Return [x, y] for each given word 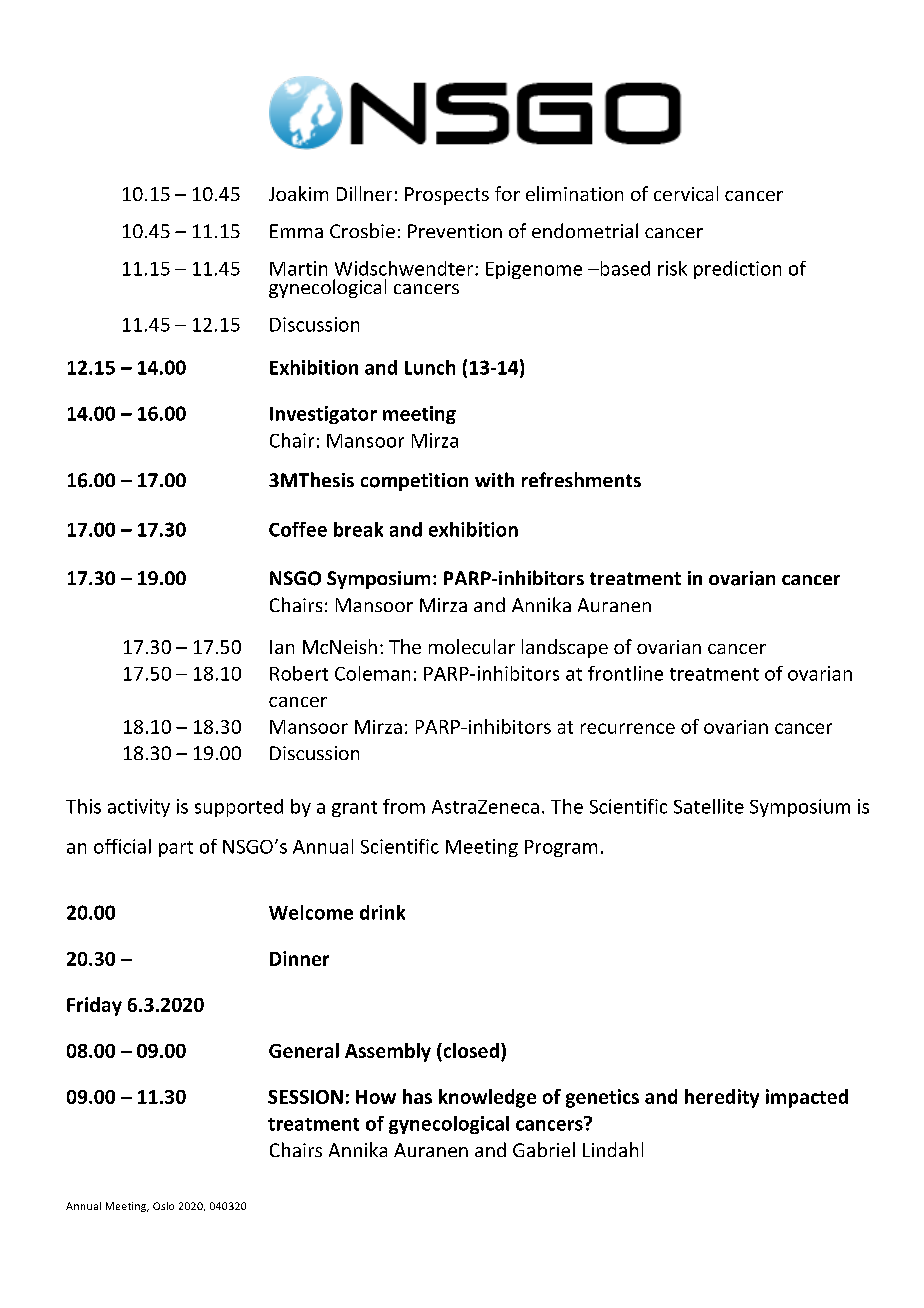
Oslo [163, 1206]
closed [470, 1050]
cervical [686, 193]
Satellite [709, 806]
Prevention [455, 231]
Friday [94, 1006]
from [404, 806]
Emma [296, 231]
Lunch [430, 367]
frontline [625, 673]
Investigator [323, 415]
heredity [722, 1098]
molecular [472, 646]
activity [139, 808]
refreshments [581, 479]
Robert [299, 673]
